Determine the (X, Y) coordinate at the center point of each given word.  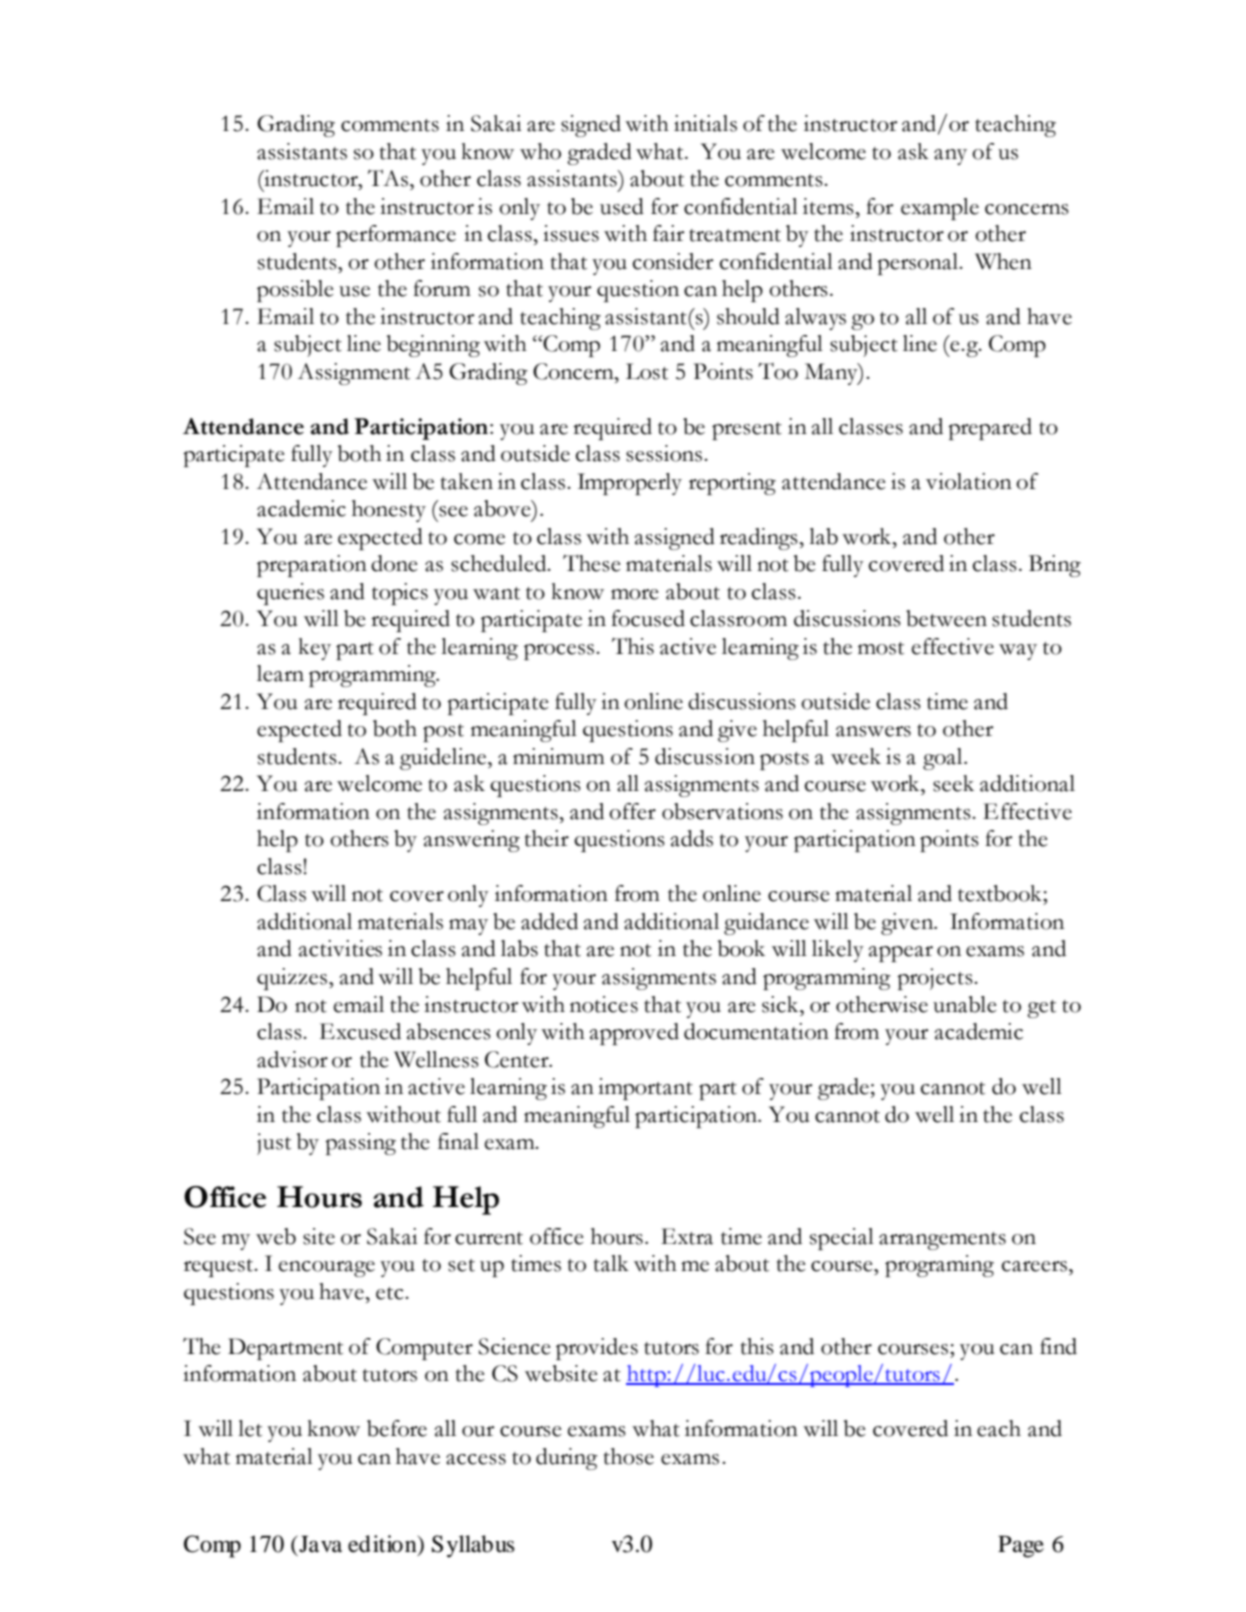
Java (319, 1544)
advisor (292, 1059)
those (629, 1456)
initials (705, 123)
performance (396, 236)
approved (634, 1034)
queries (290, 594)
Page (1021, 1546)
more (635, 594)
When (1003, 261)
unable (965, 1004)
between (946, 618)
